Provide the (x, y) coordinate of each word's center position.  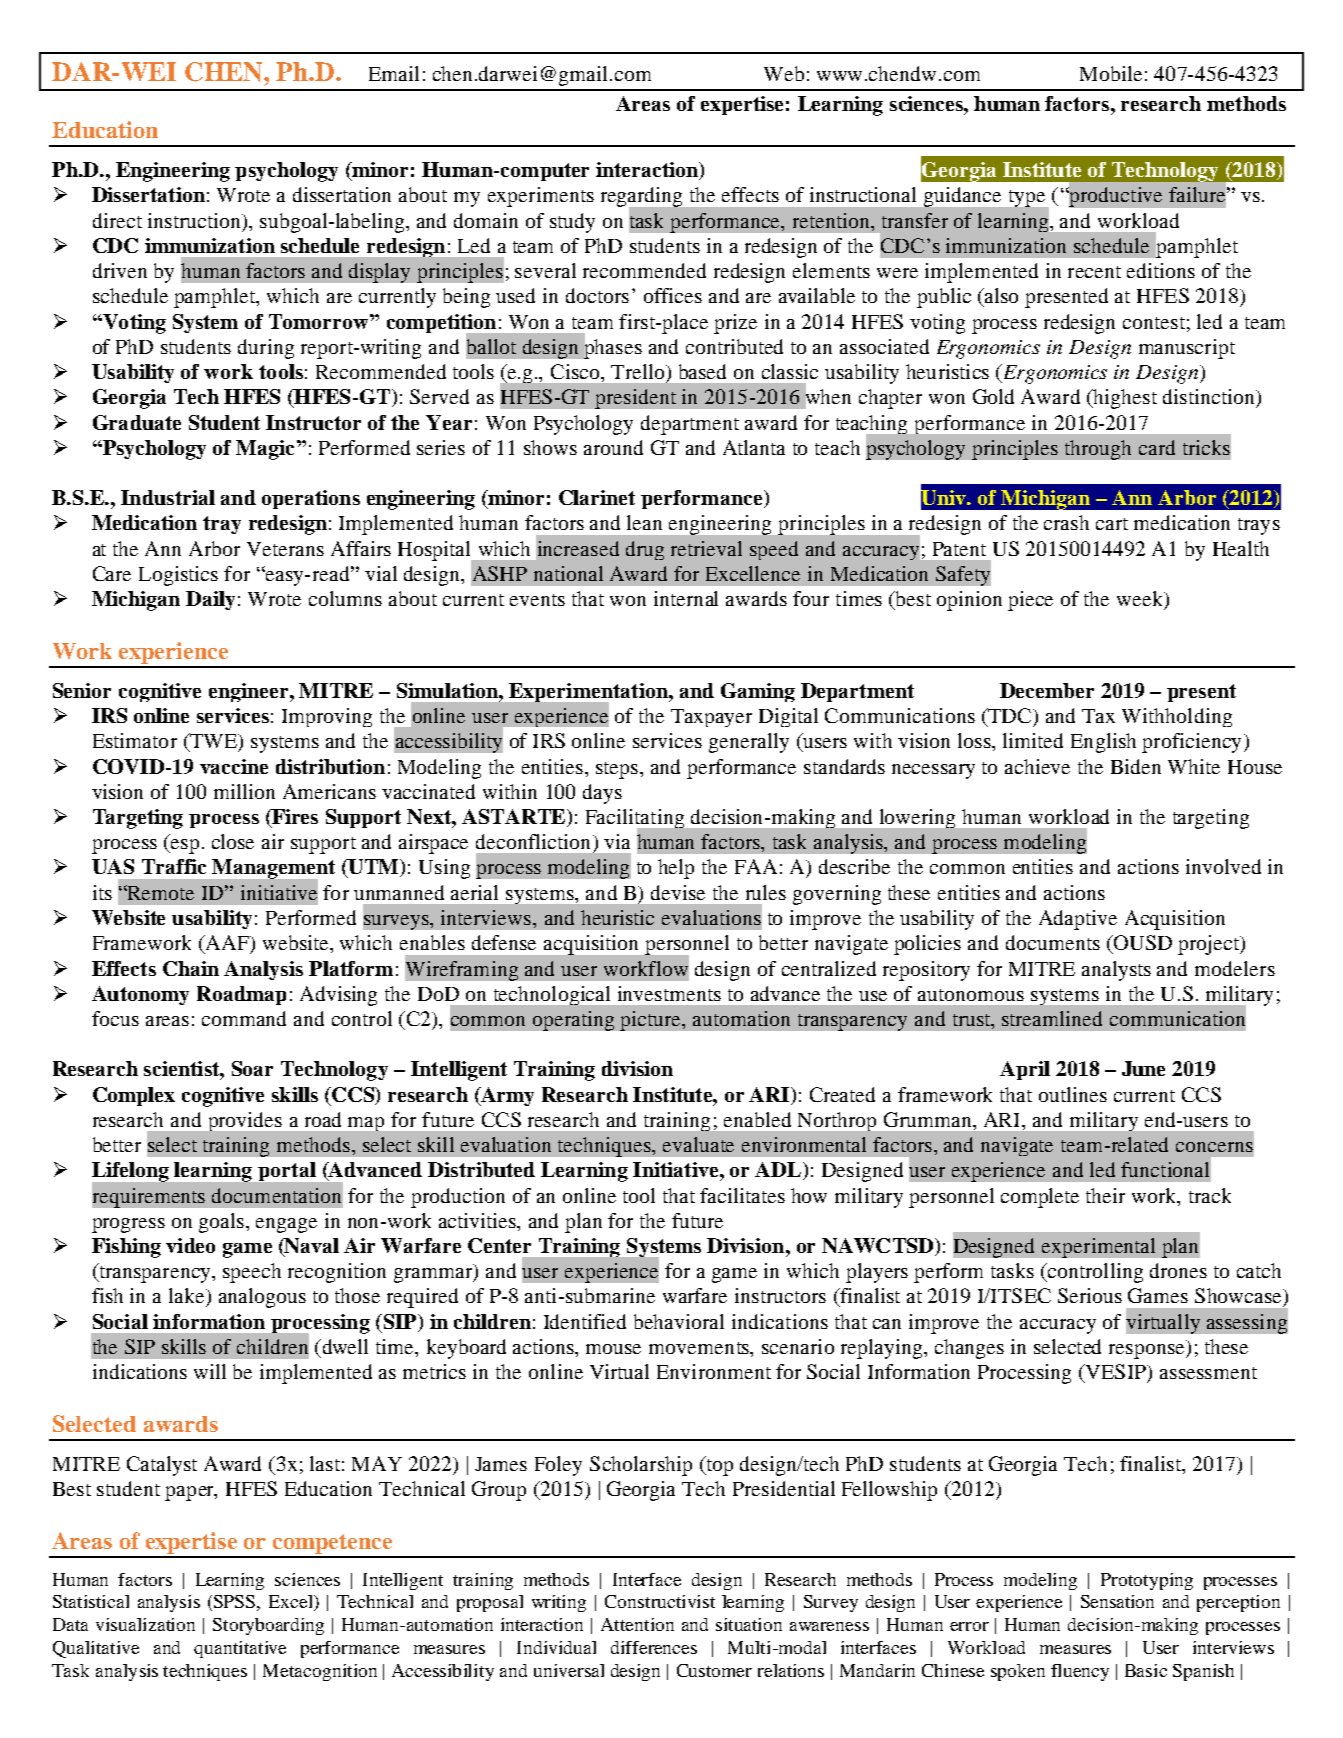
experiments (541, 197)
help (676, 869)
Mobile (1111, 73)
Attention (637, 1624)
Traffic (174, 866)
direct (117, 220)
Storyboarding (268, 1626)
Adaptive (1078, 920)
